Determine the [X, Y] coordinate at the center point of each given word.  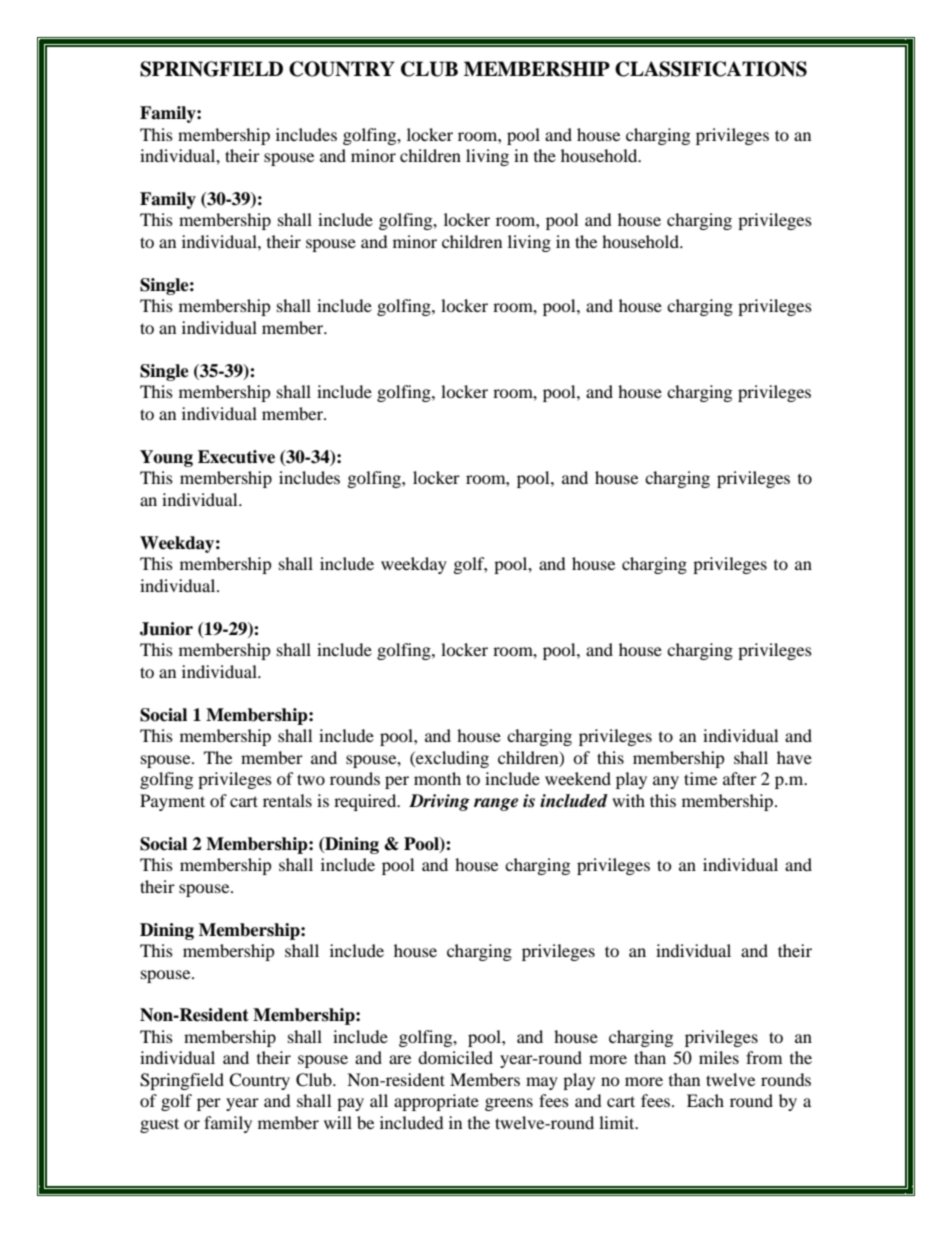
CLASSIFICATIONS [711, 69]
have [794, 757]
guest [159, 1125]
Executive [236, 457]
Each [705, 1100]
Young [166, 458]
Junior [166, 629]
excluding [451, 759]
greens [509, 1104]
